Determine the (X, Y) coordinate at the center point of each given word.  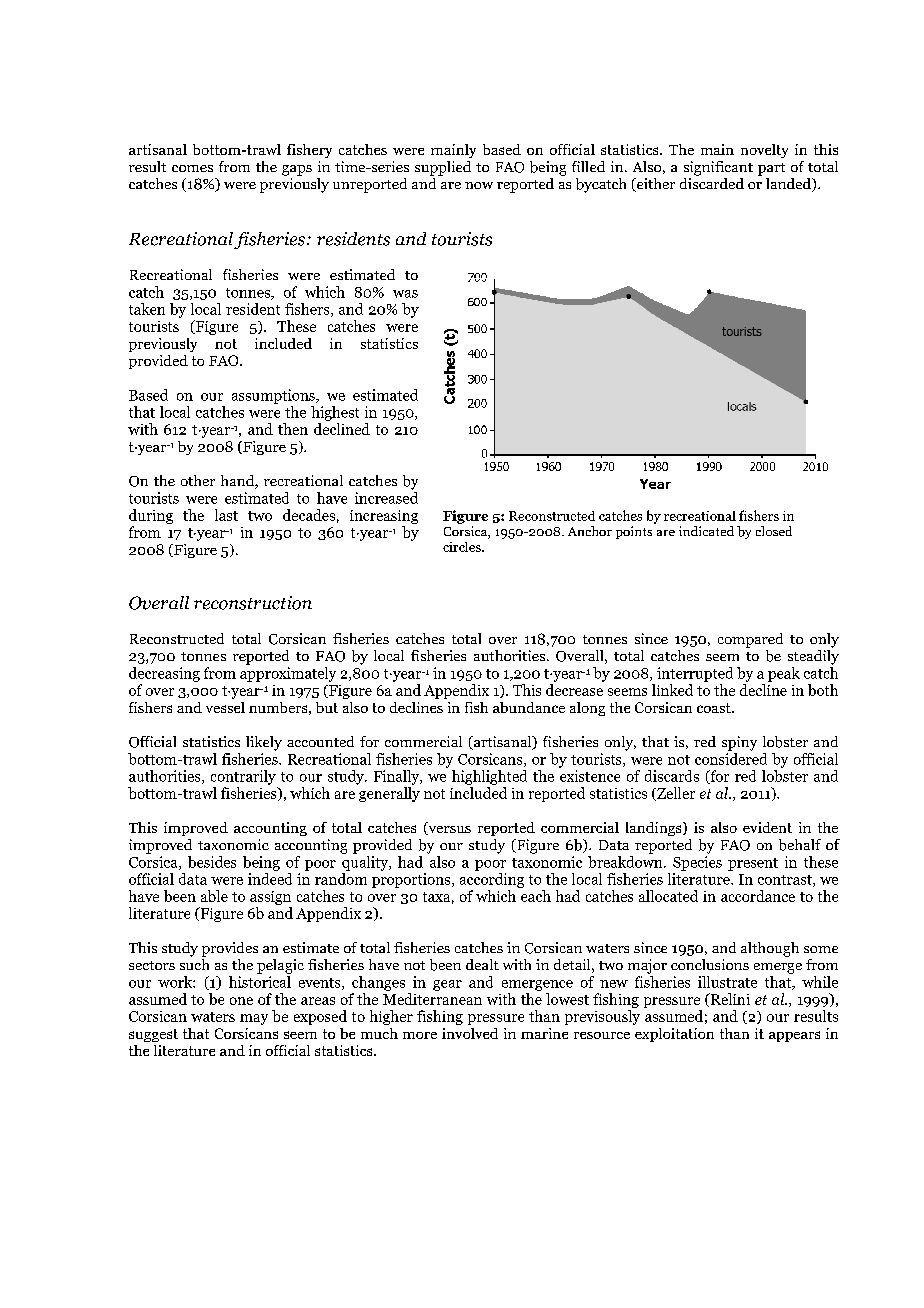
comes (192, 168)
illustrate (727, 982)
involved (470, 1033)
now (479, 185)
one (241, 1001)
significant (718, 168)
